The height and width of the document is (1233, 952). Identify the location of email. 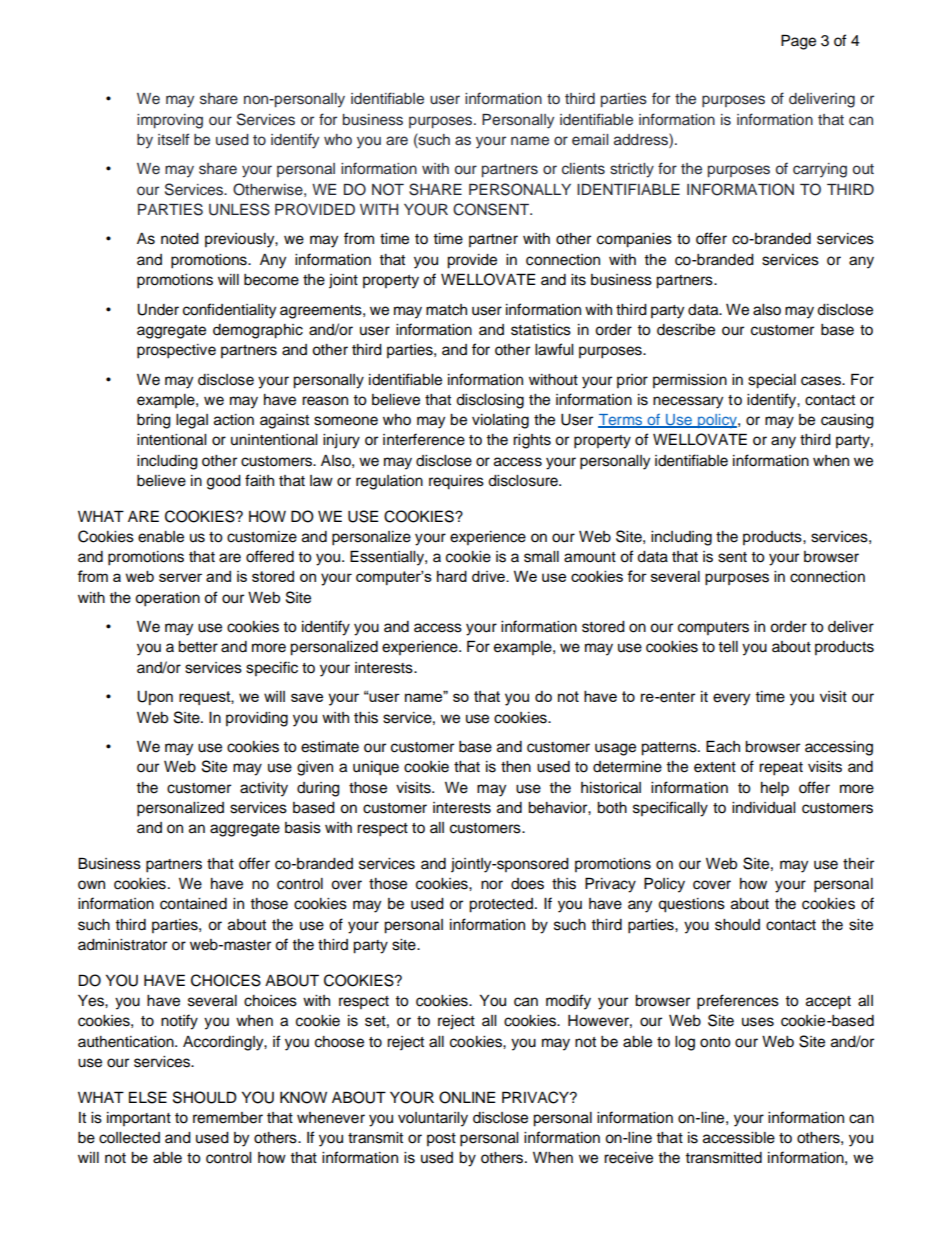
(590, 139).
